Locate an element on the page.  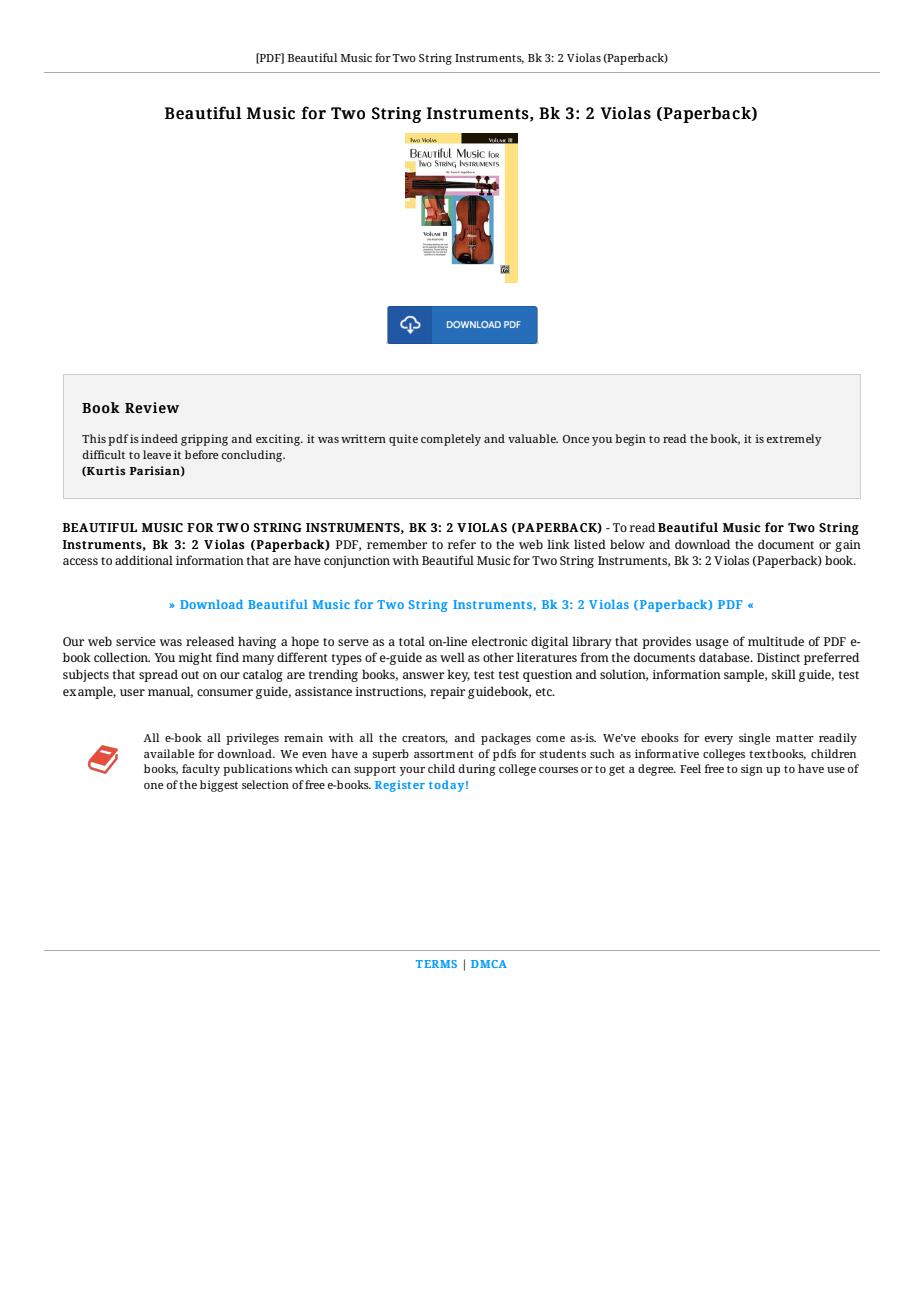
sign is located at coordinates (752, 770).
